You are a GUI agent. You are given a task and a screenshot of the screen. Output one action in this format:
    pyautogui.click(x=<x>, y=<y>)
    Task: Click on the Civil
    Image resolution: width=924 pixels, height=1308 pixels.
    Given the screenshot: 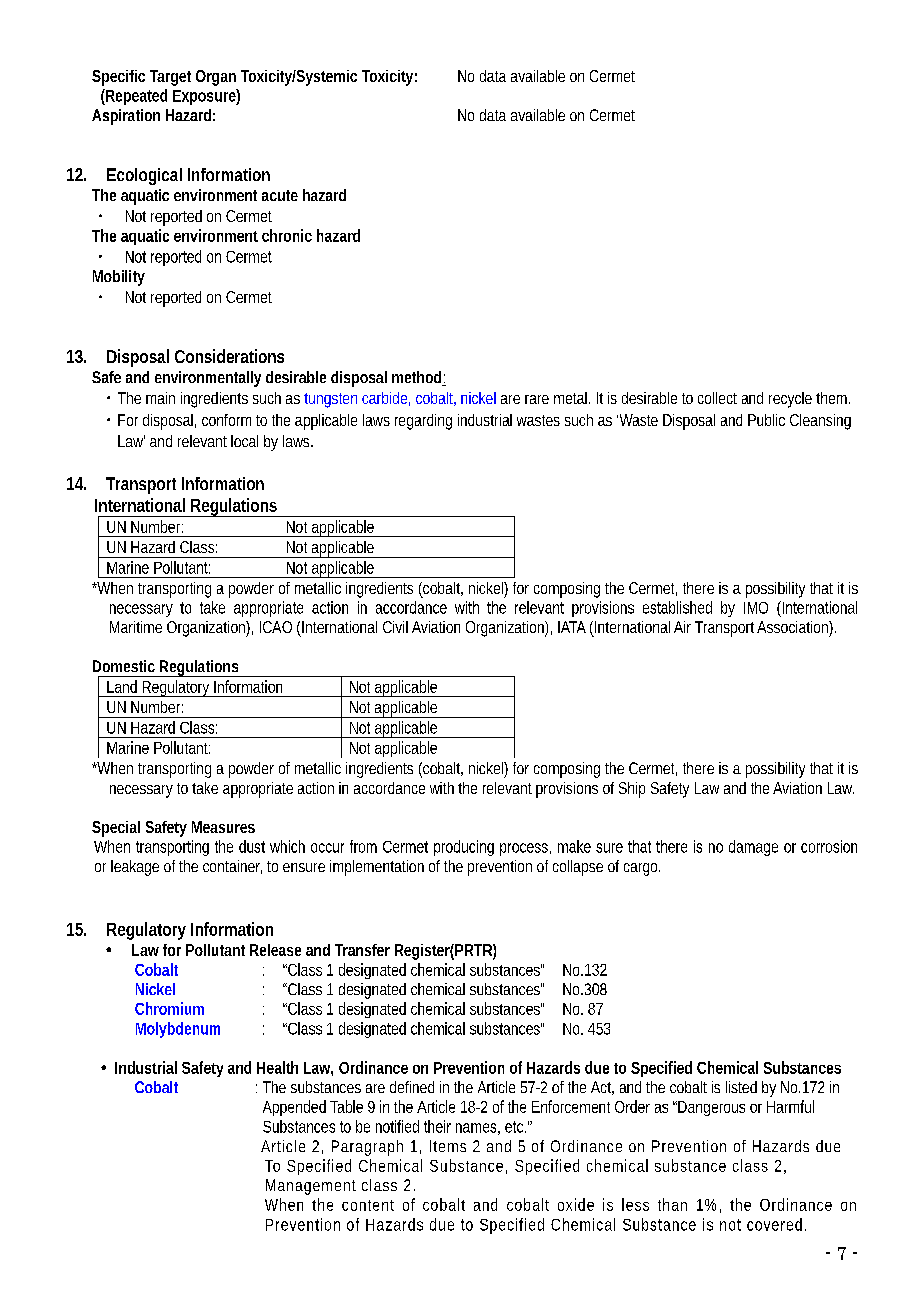 What is the action you would take?
    pyautogui.click(x=395, y=627)
